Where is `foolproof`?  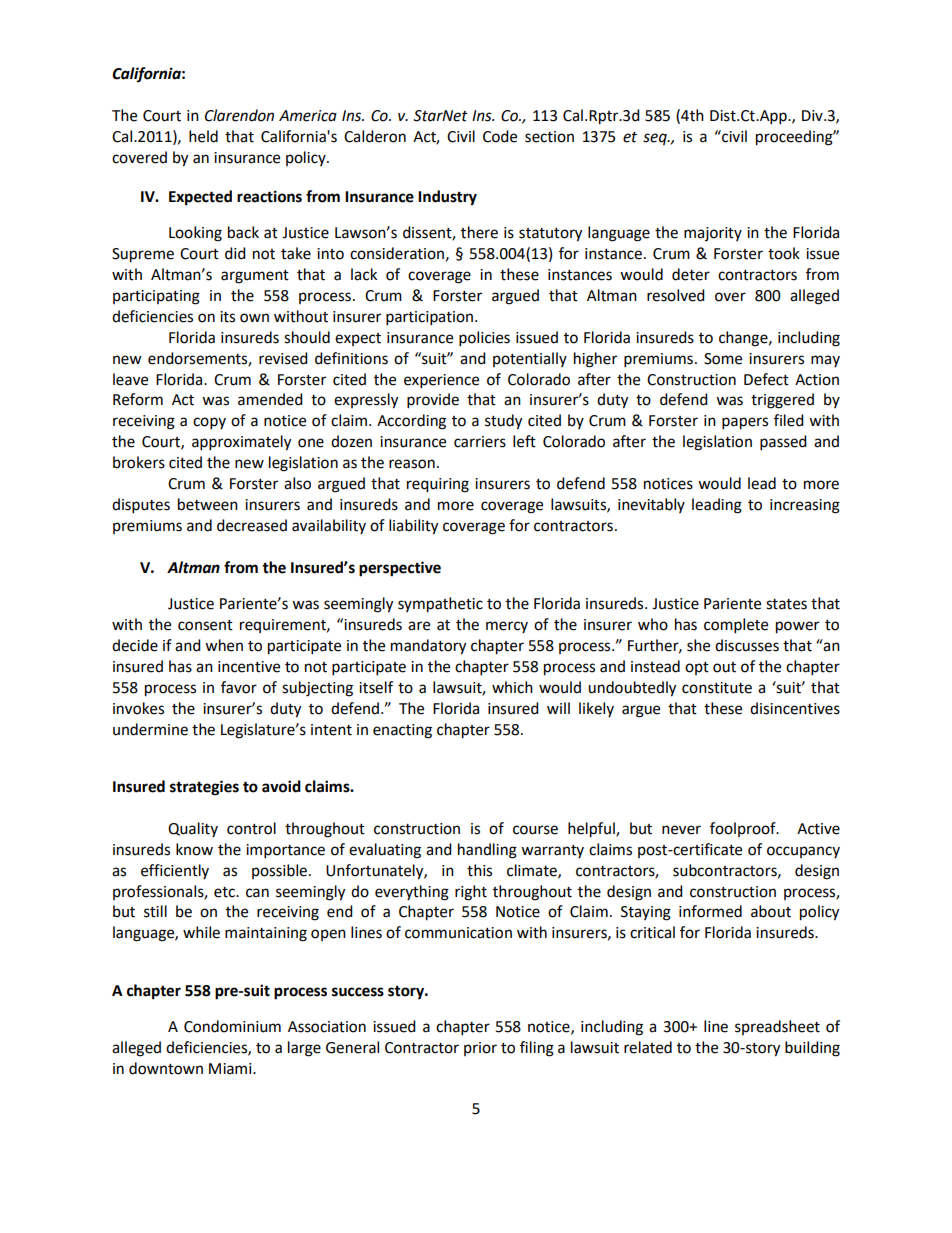
foolproof is located at coordinates (744, 829).
